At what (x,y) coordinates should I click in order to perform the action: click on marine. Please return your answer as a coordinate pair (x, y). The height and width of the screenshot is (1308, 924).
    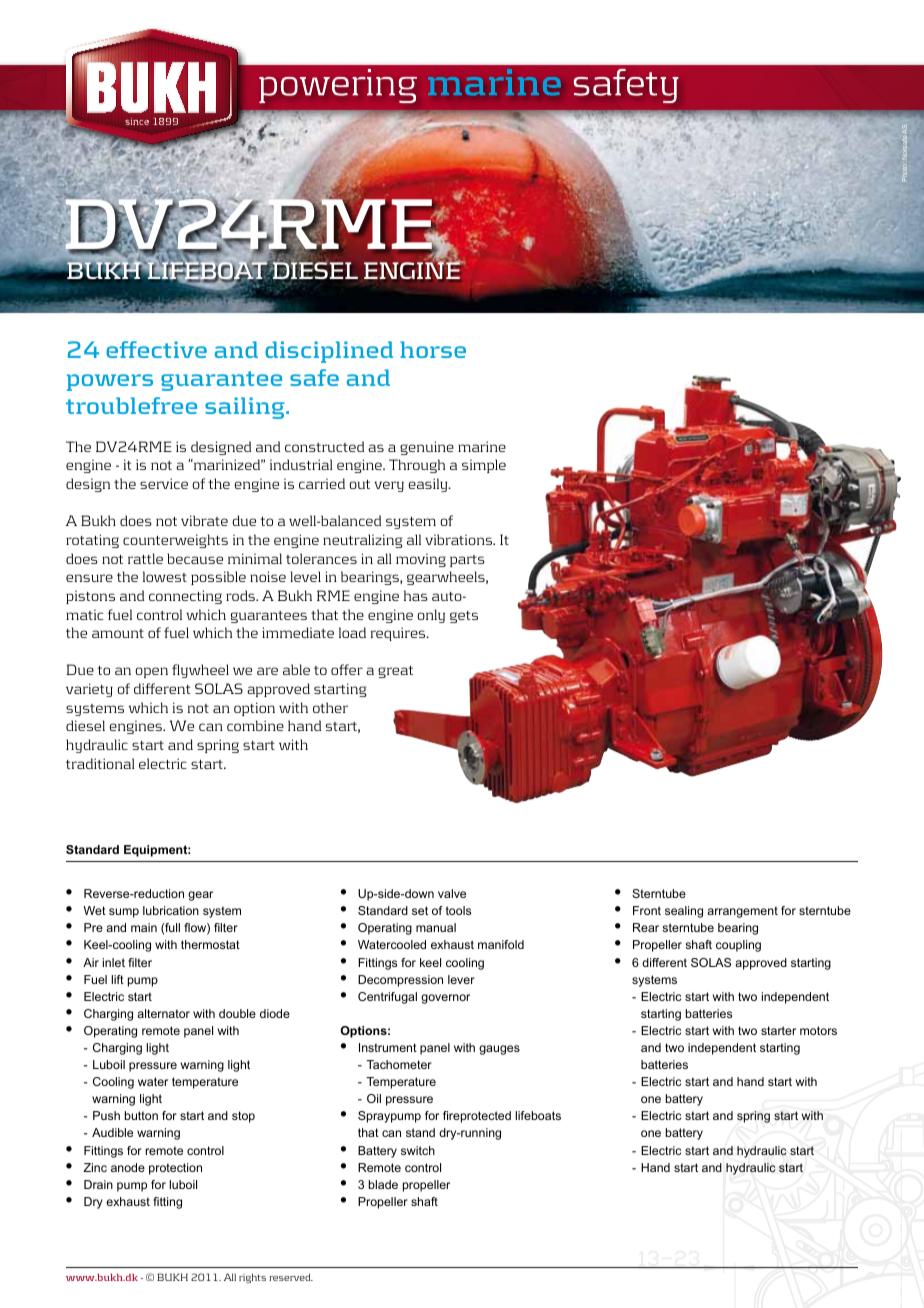
    Looking at the image, I should click on (482, 446).
